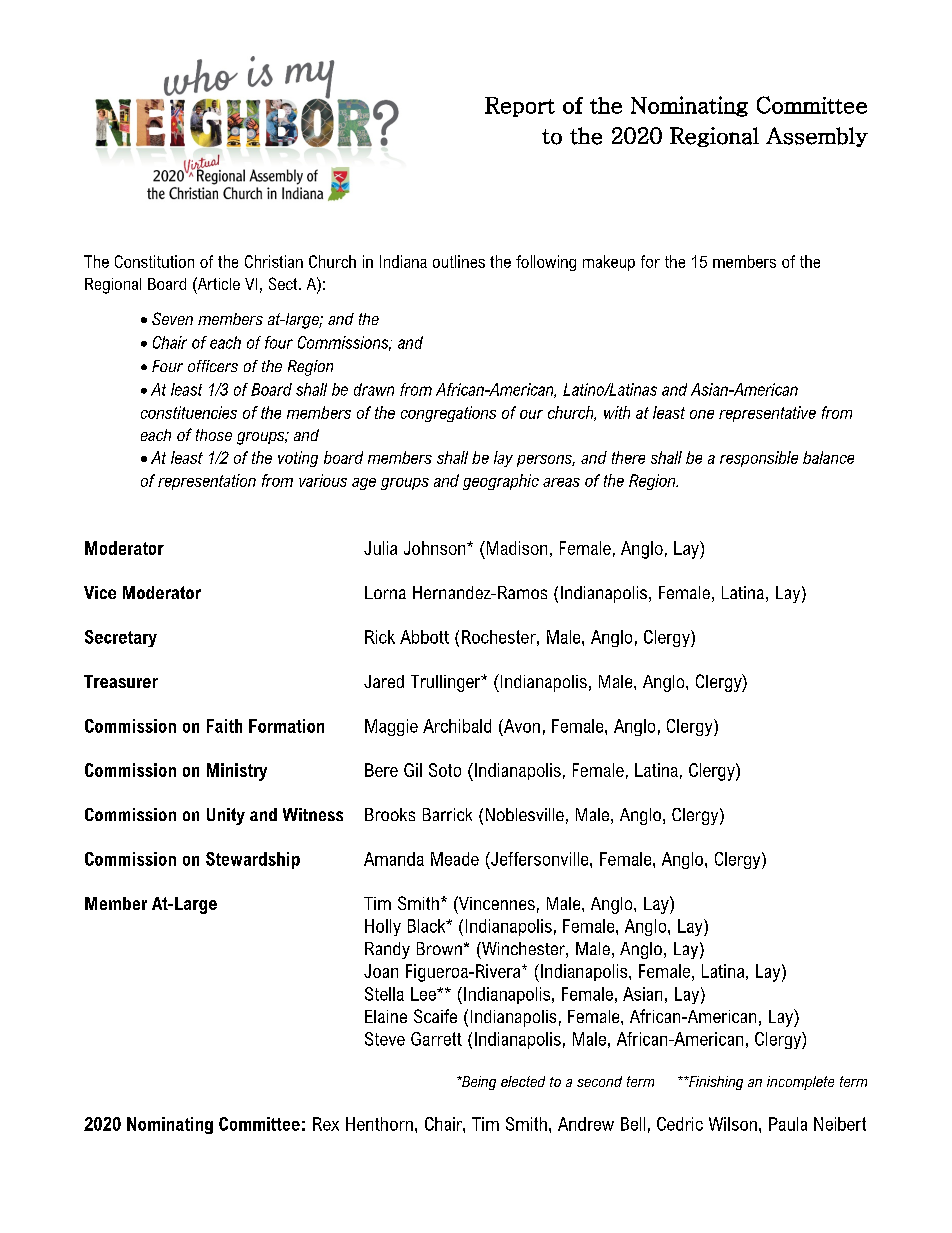 The image size is (952, 1233). I want to click on Assembly, so click(817, 137).
